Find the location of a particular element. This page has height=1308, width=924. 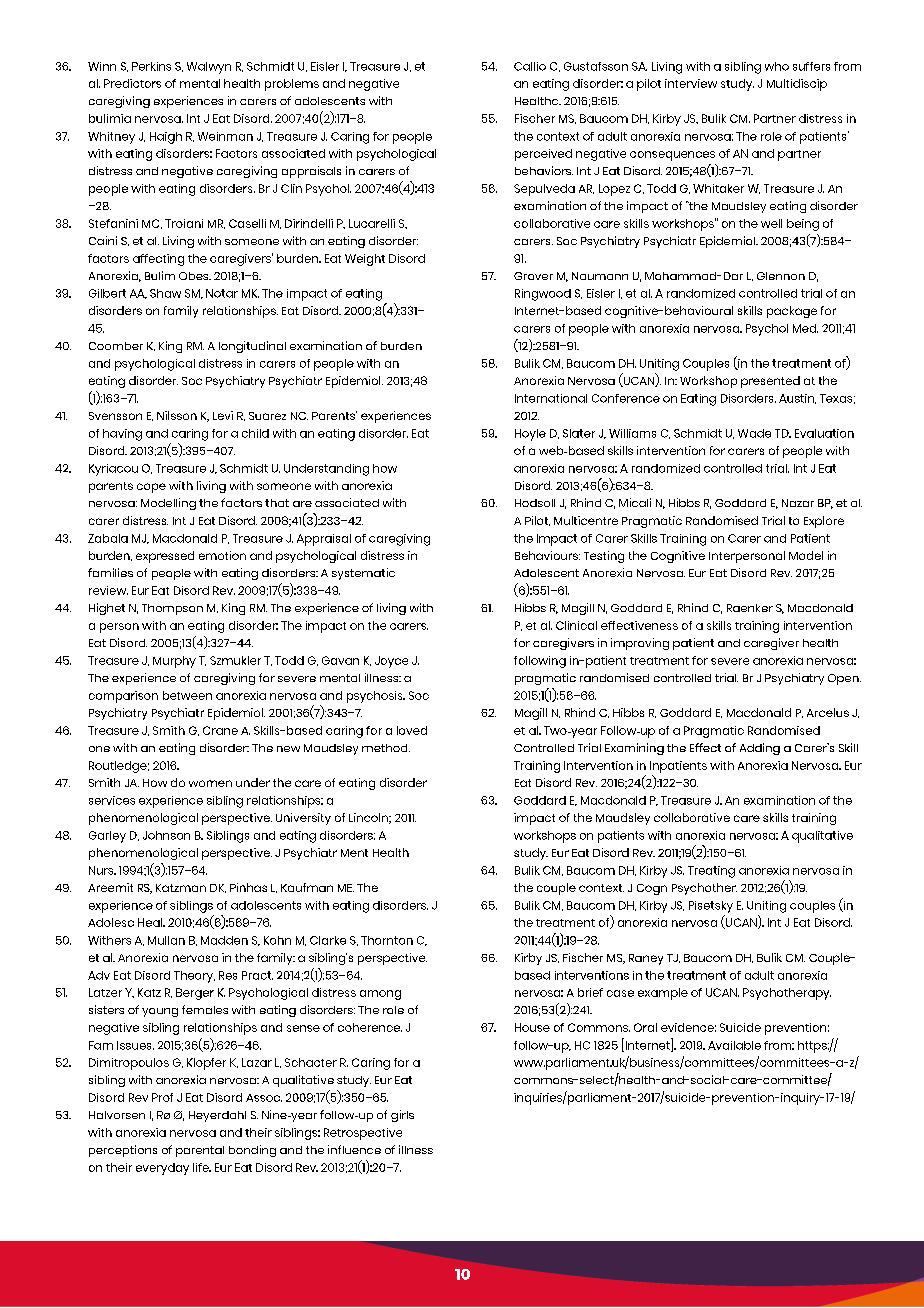

perceived is located at coordinates (543, 155).
